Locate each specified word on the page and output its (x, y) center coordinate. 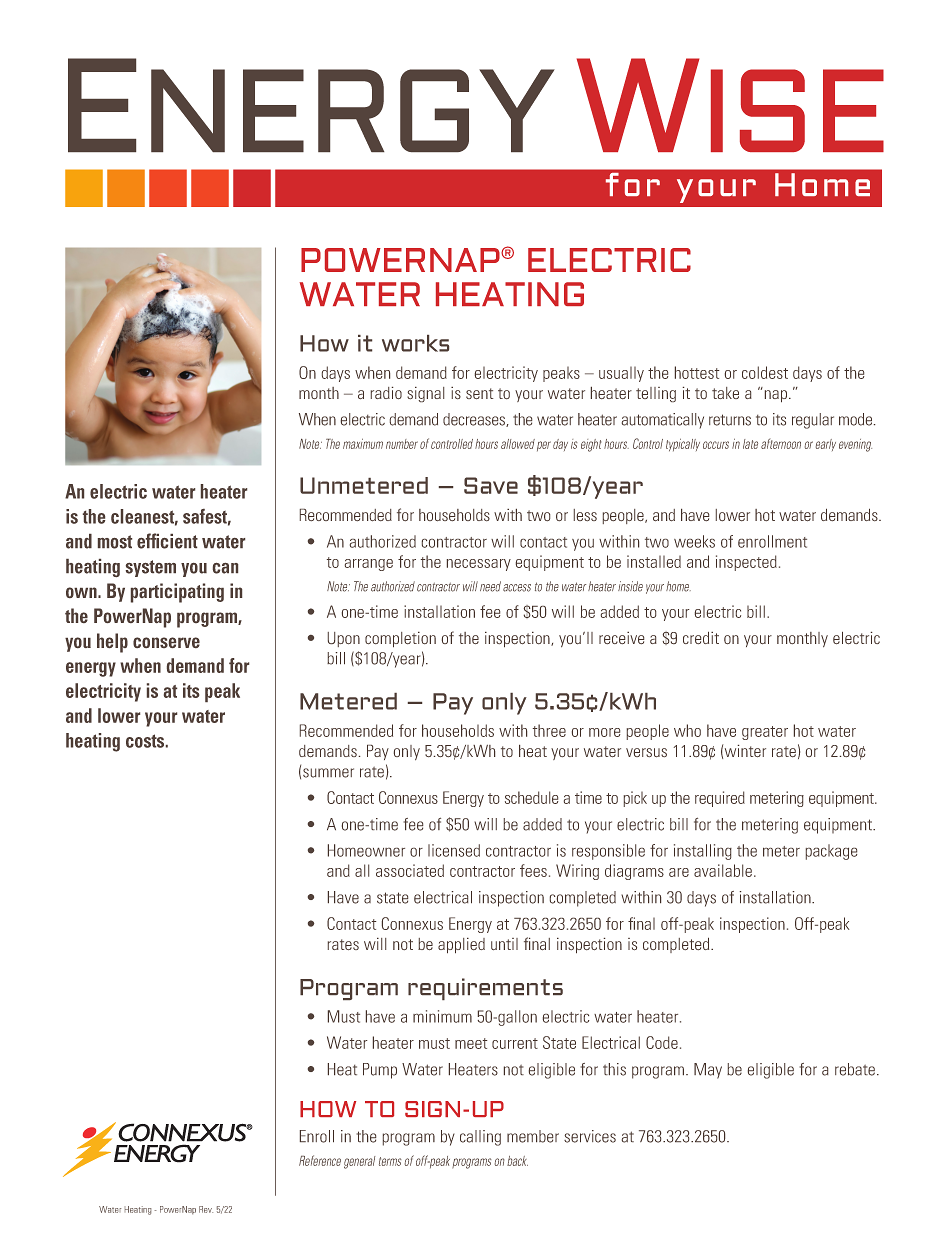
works (415, 343)
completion (400, 639)
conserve (166, 642)
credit (701, 638)
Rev (206, 1209)
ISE (797, 110)
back (517, 1161)
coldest (765, 372)
